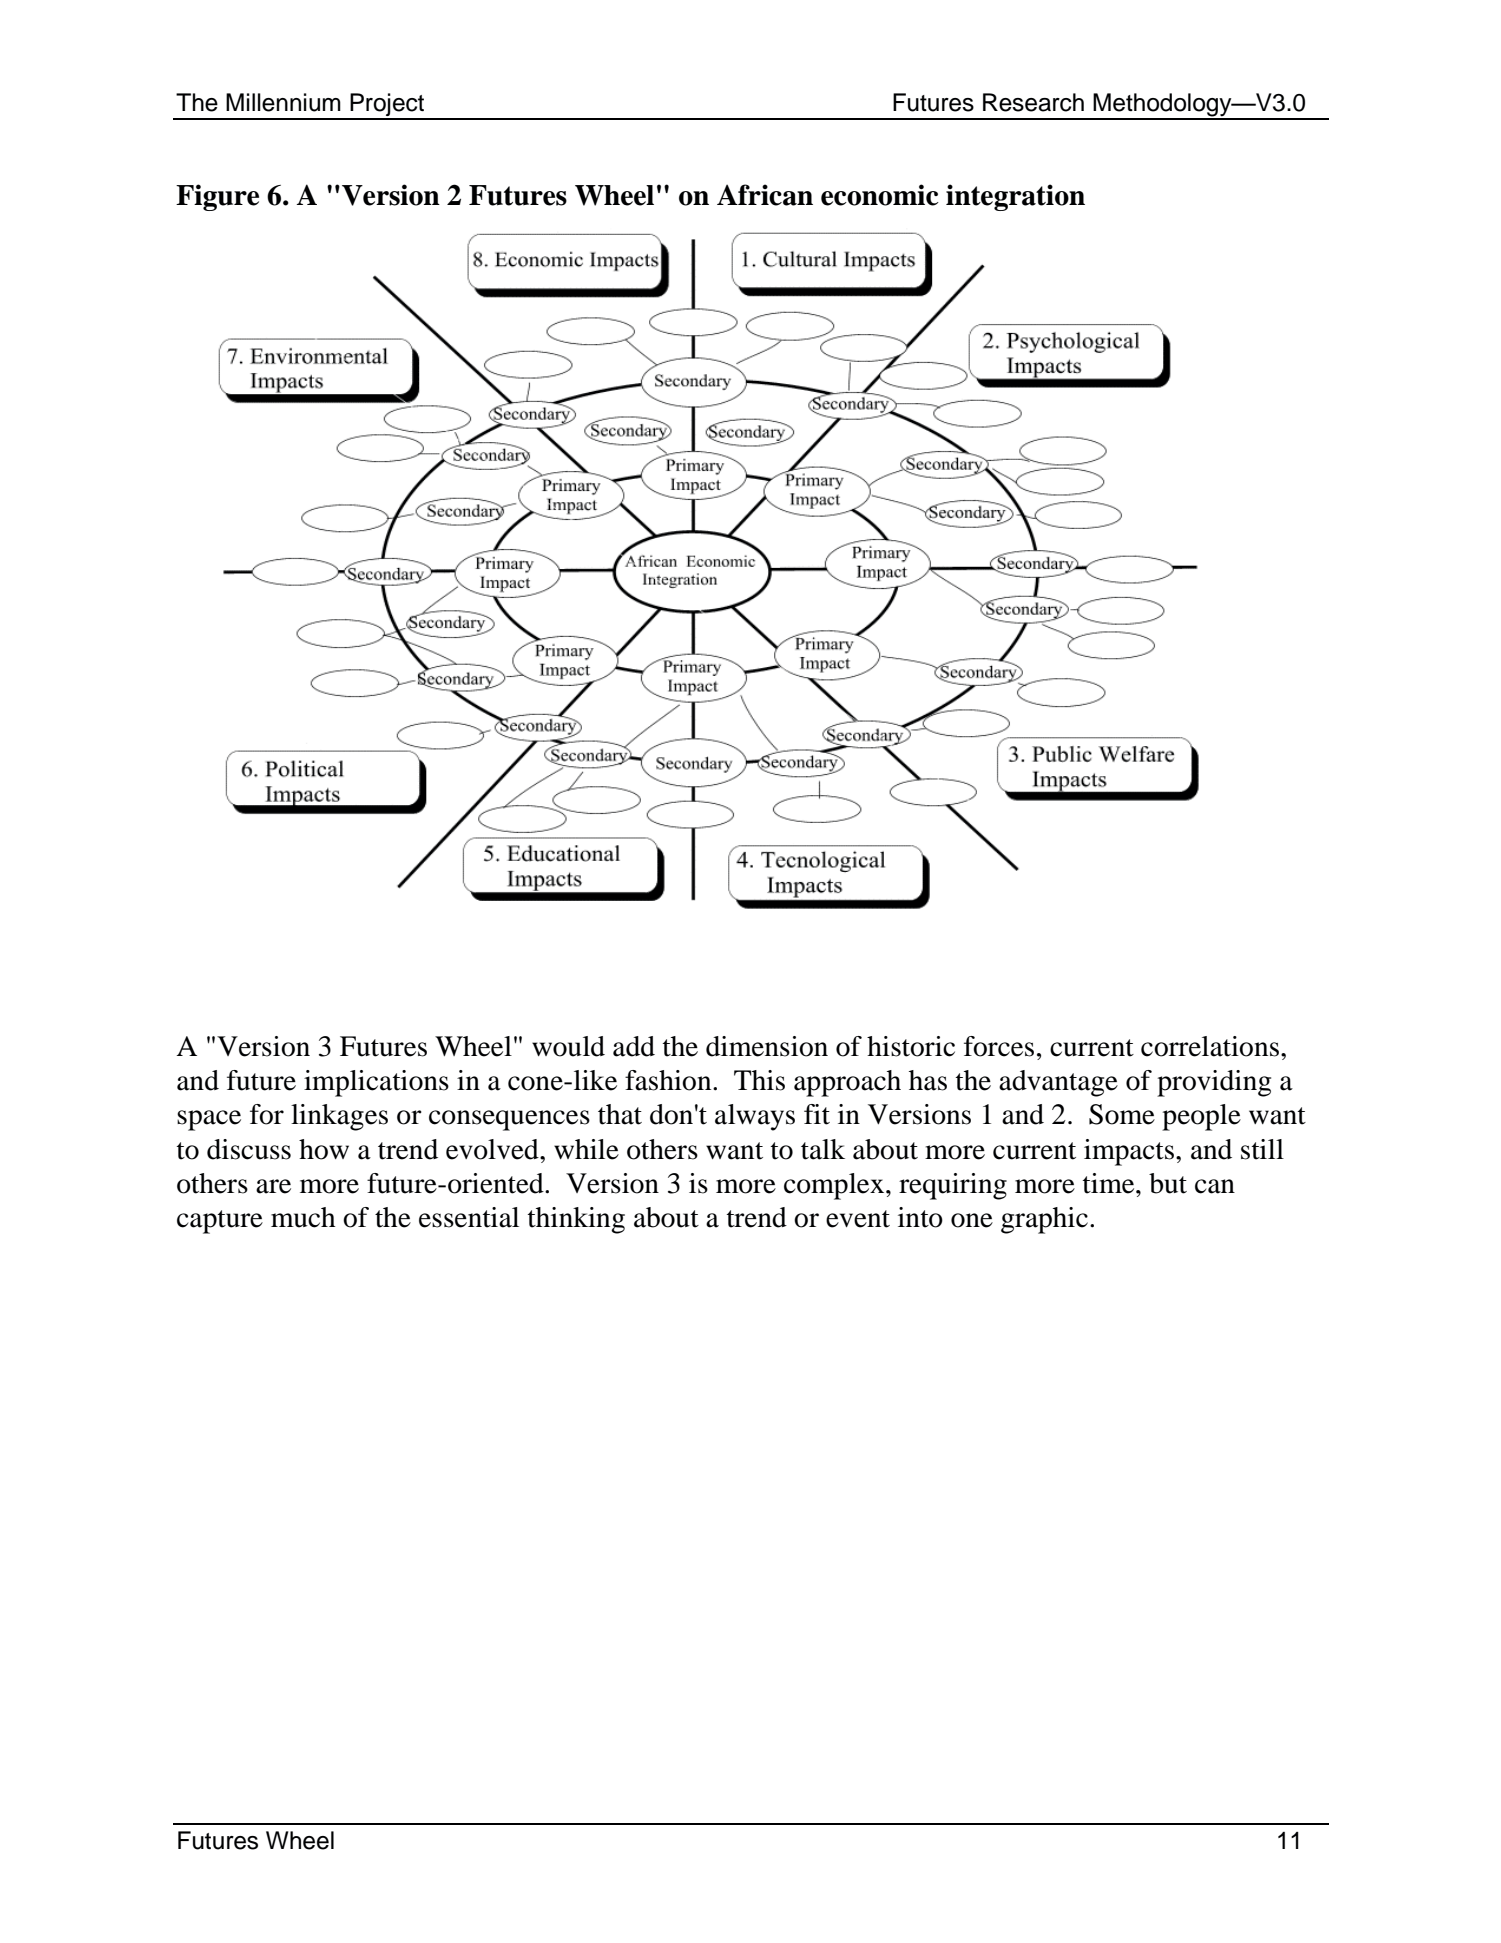 The height and width of the screenshot is (1943, 1501). What do you see at coordinates (387, 106) in the screenshot?
I see `Project` at bounding box center [387, 106].
